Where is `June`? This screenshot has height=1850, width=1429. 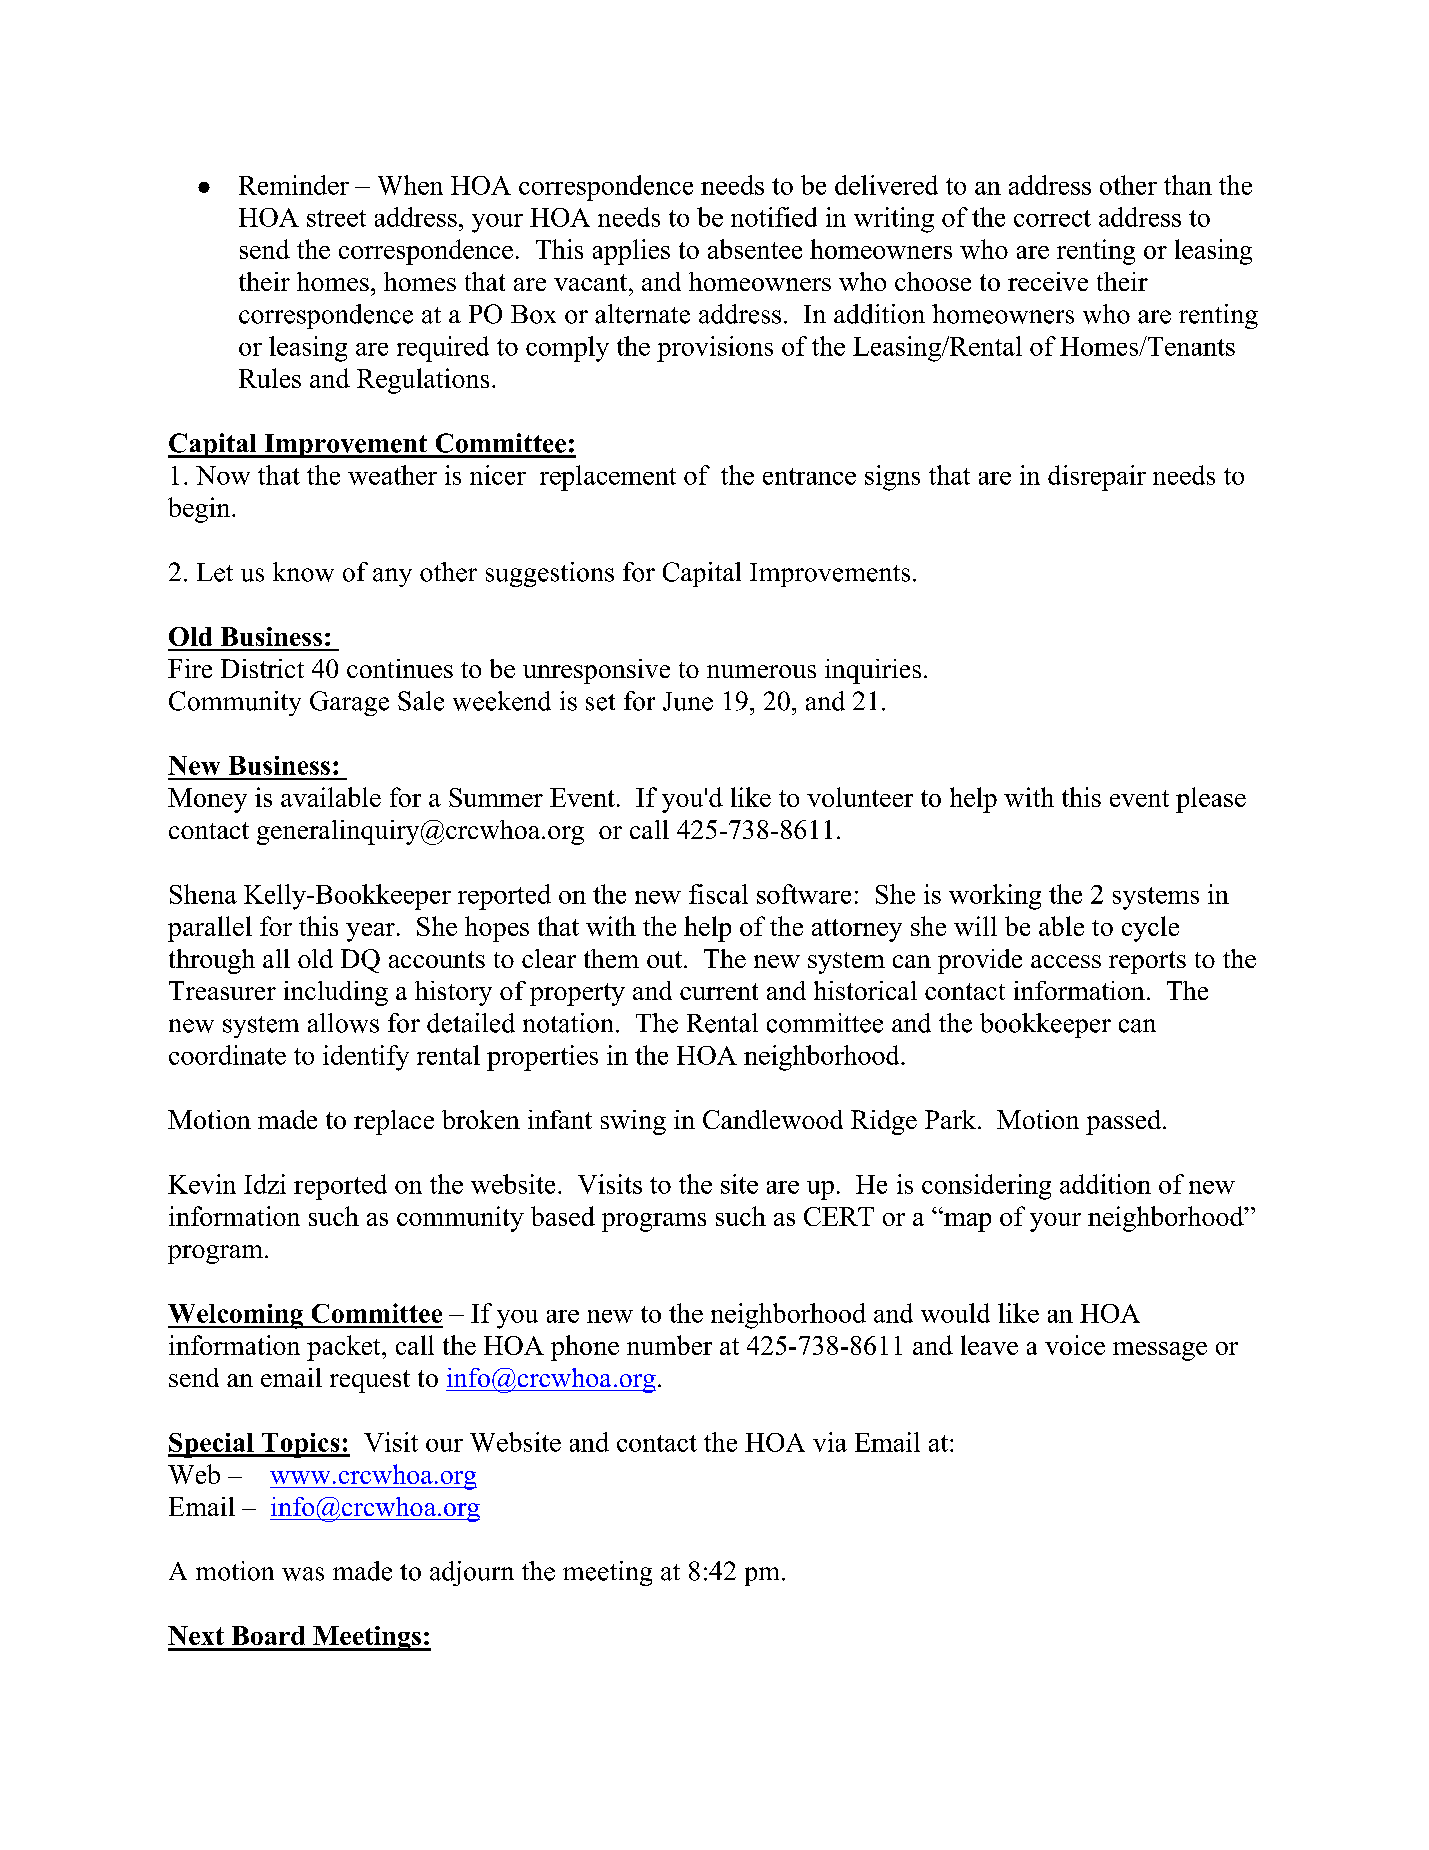 June is located at coordinates (688, 701).
